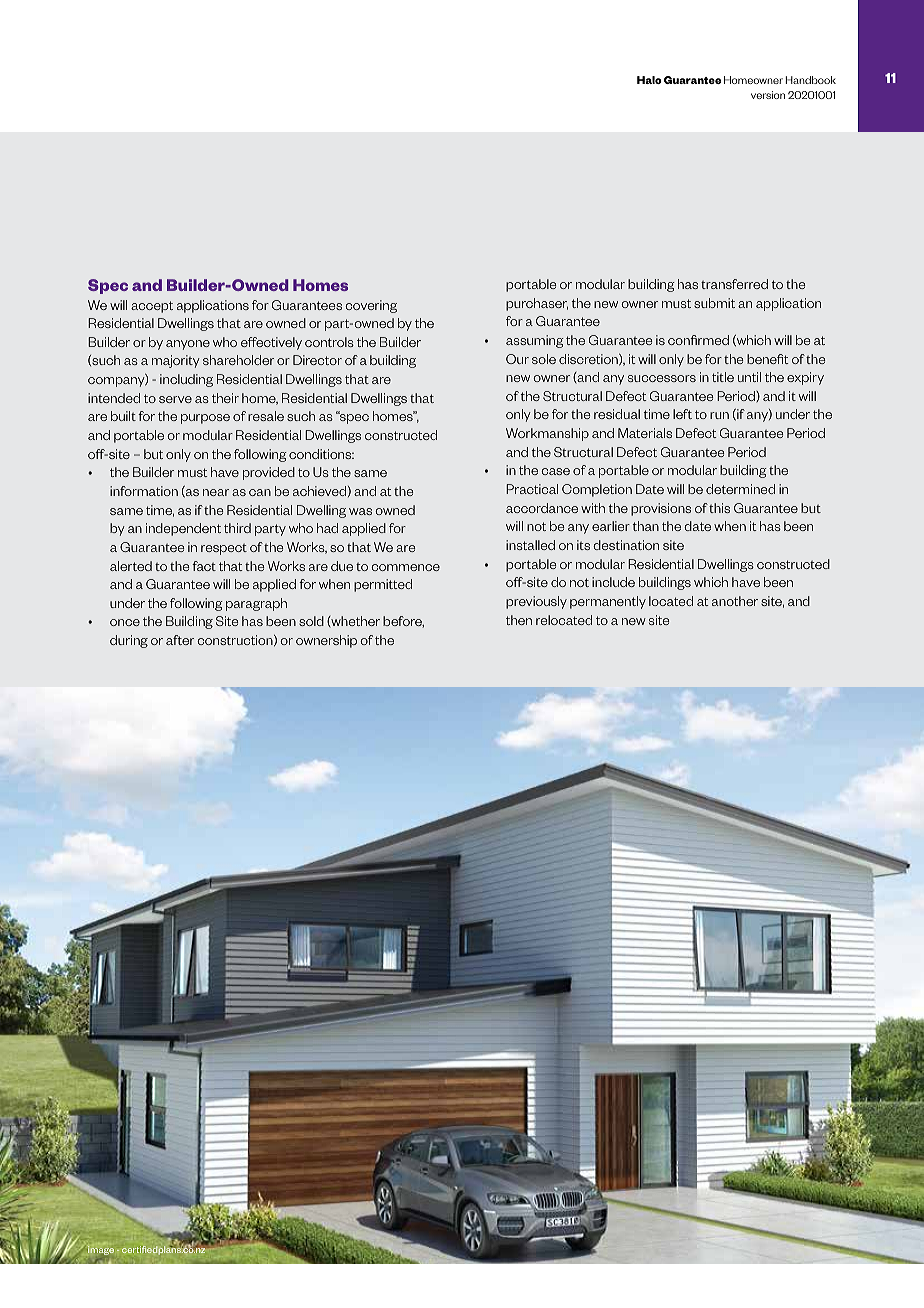  What do you see at coordinates (519, 620) in the image?
I see `then` at bounding box center [519, 620].
